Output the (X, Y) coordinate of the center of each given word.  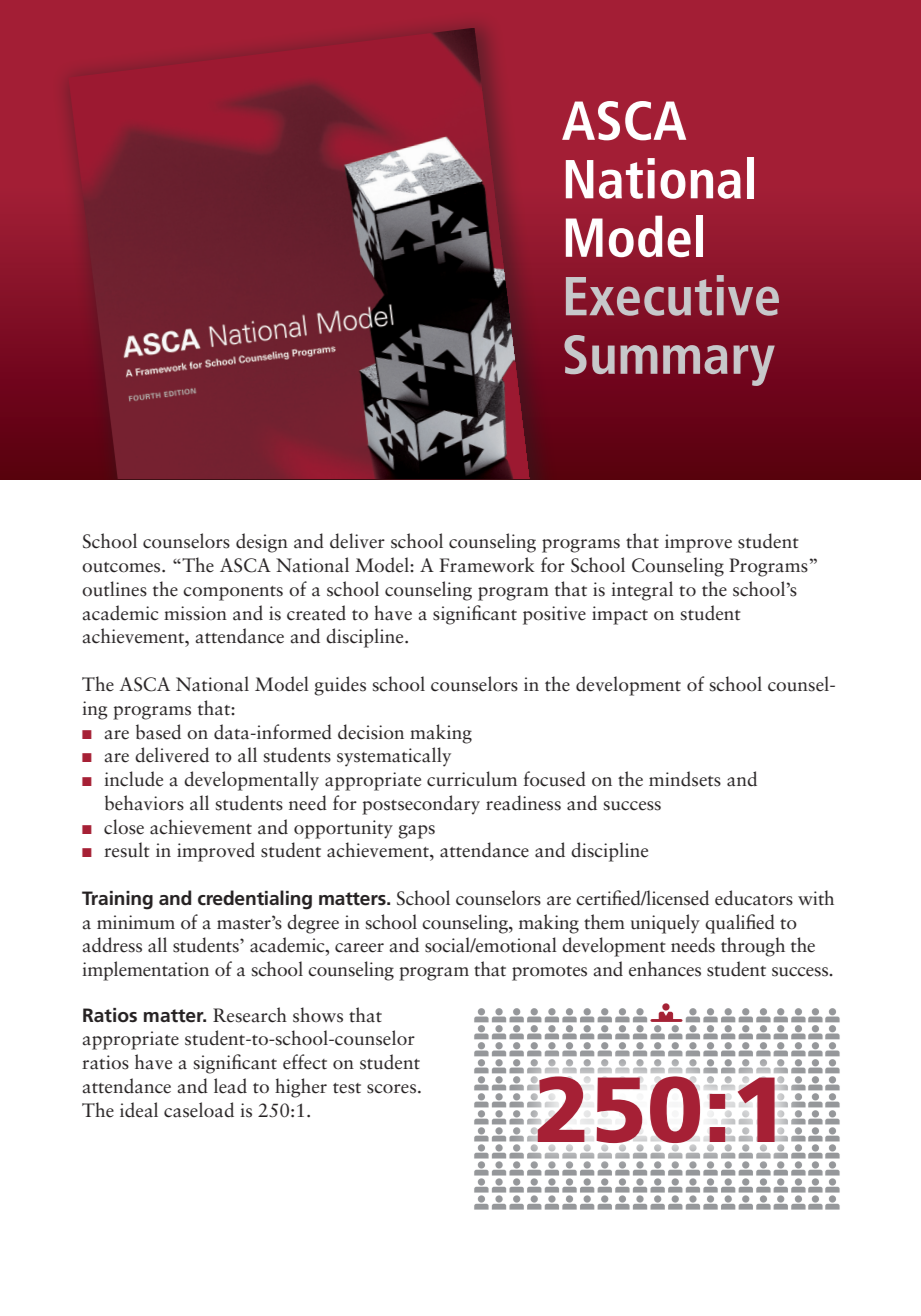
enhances (665, 969)
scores (393, 1089)
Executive (672, 295)
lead (230, 1086)
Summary (669, 360)
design (262, 543)
